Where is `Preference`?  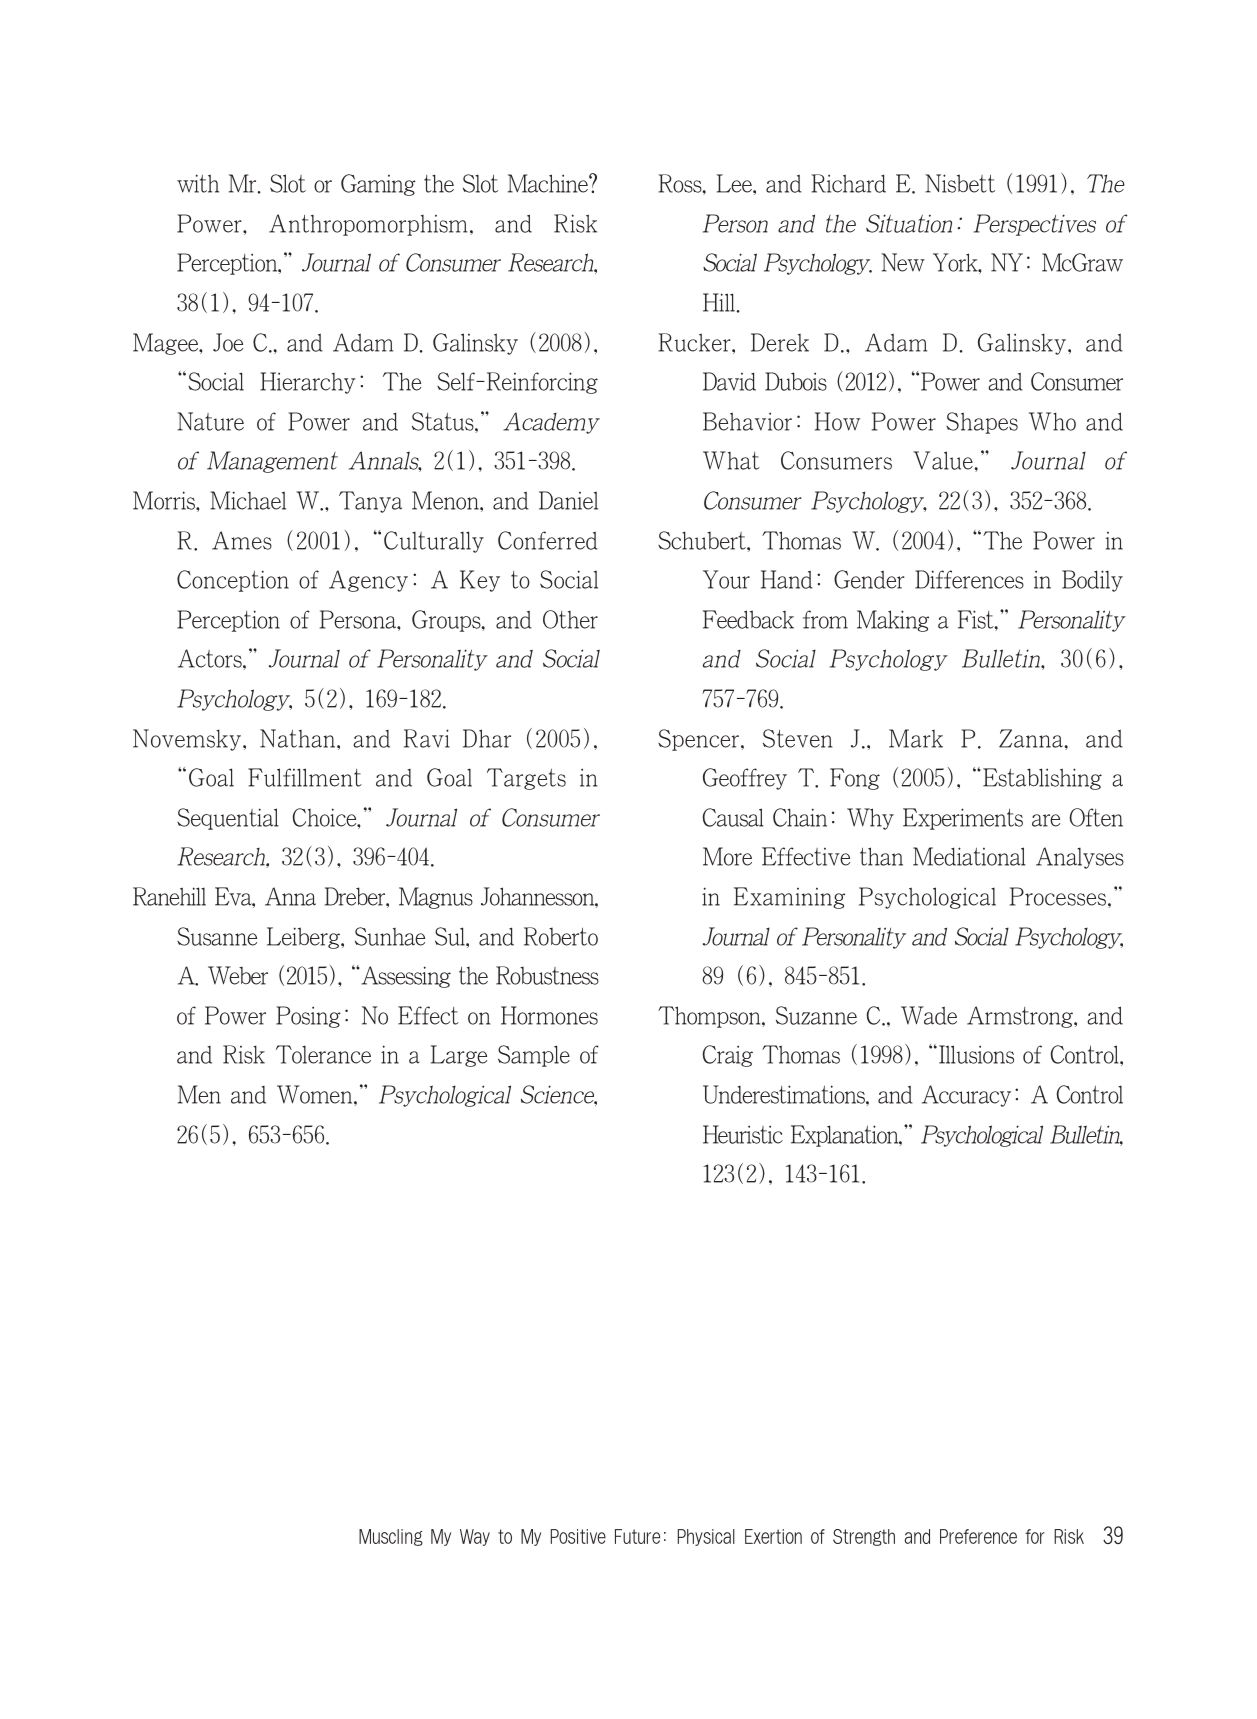 Preference is located at coordinates (978, 1536).
